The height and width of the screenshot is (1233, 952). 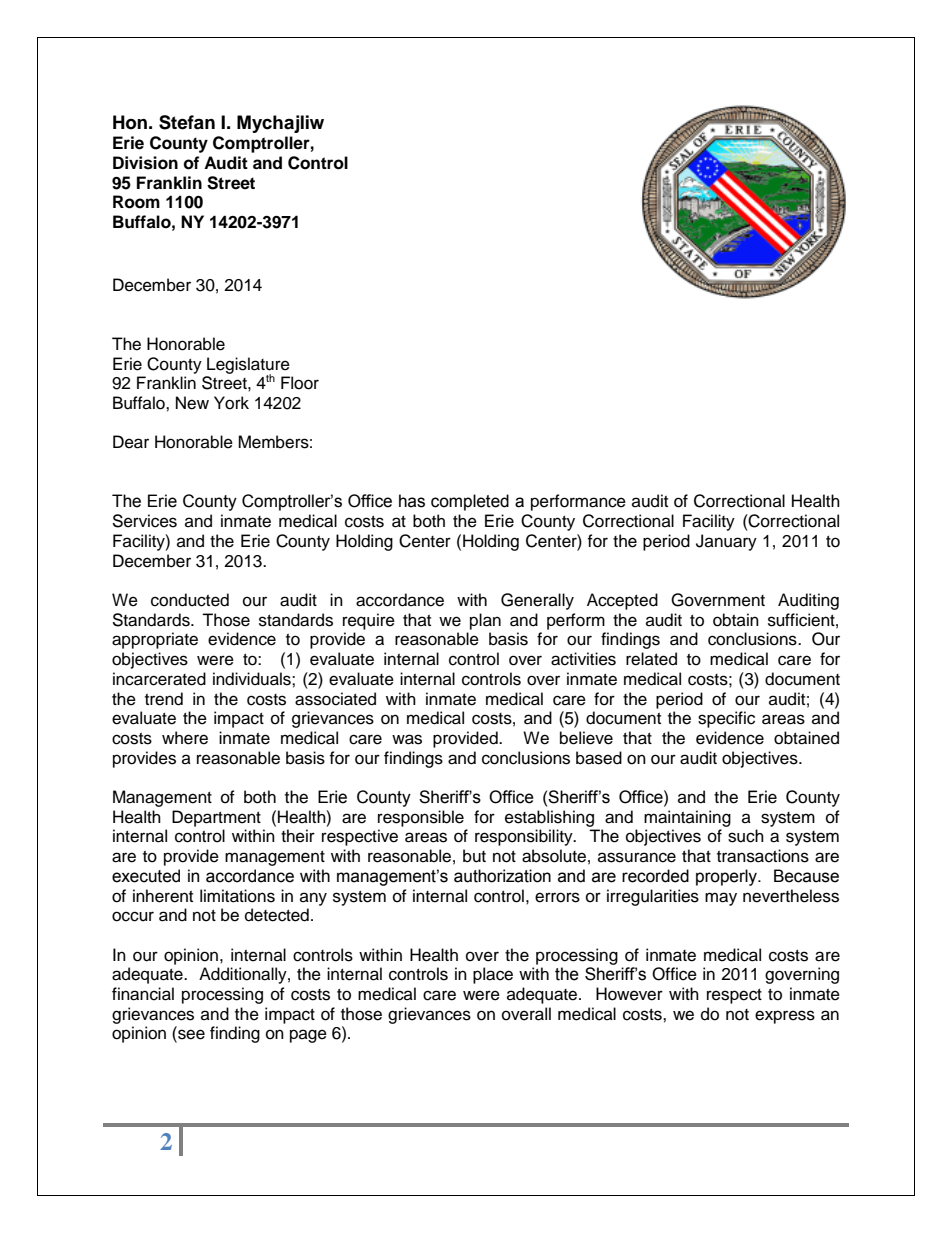 I want to click on Floor, so click(x=300, y=383).
